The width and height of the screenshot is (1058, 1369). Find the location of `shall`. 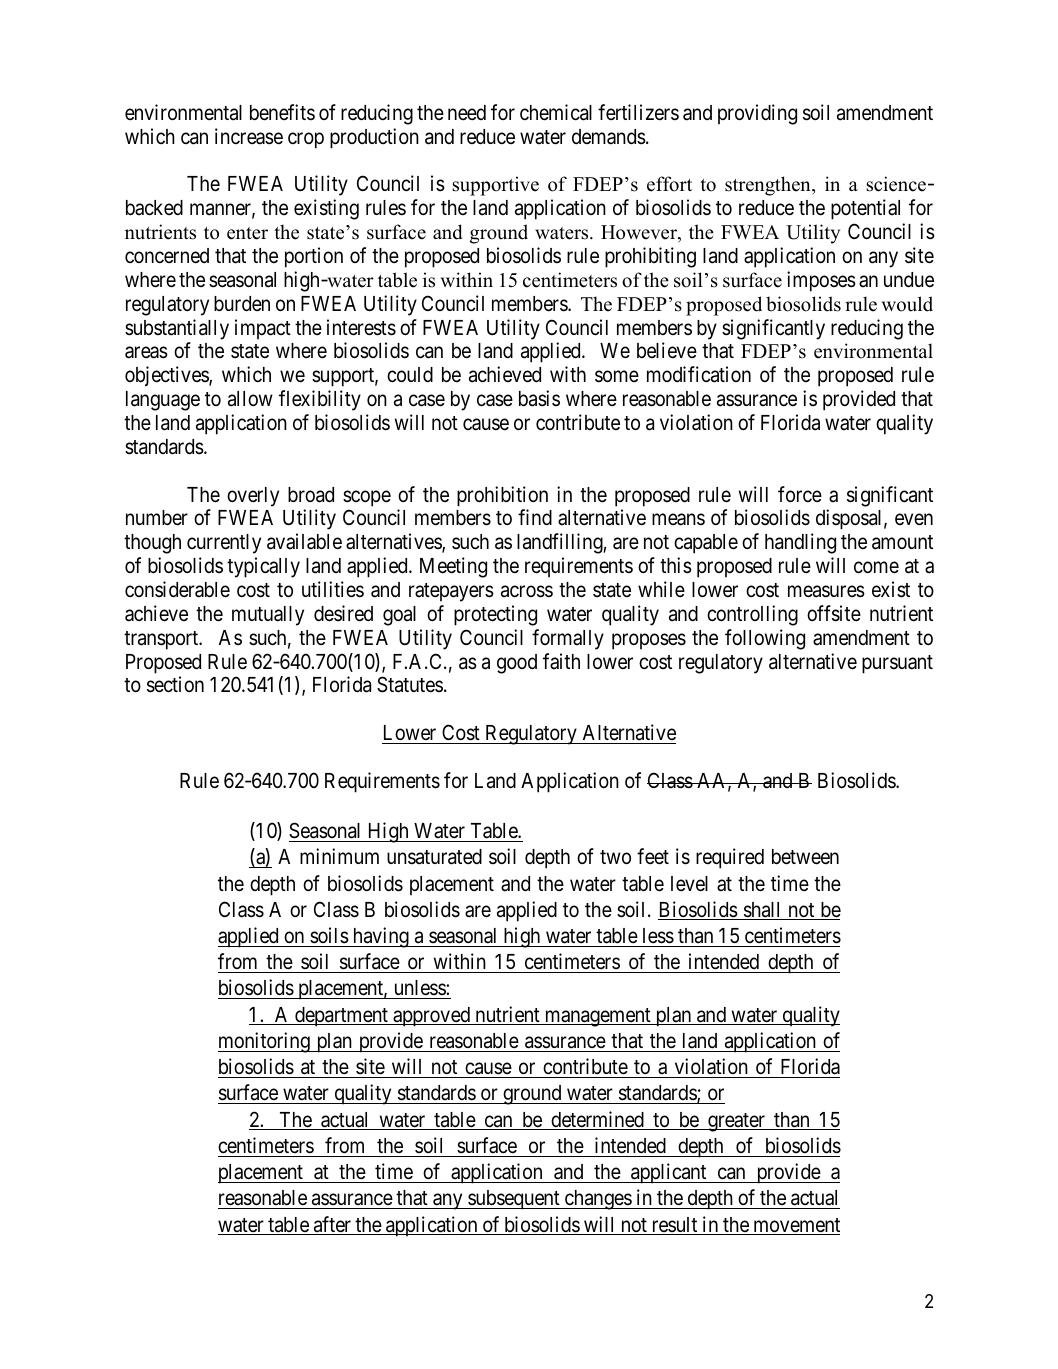

shall is located at coordinates (762, 911).
